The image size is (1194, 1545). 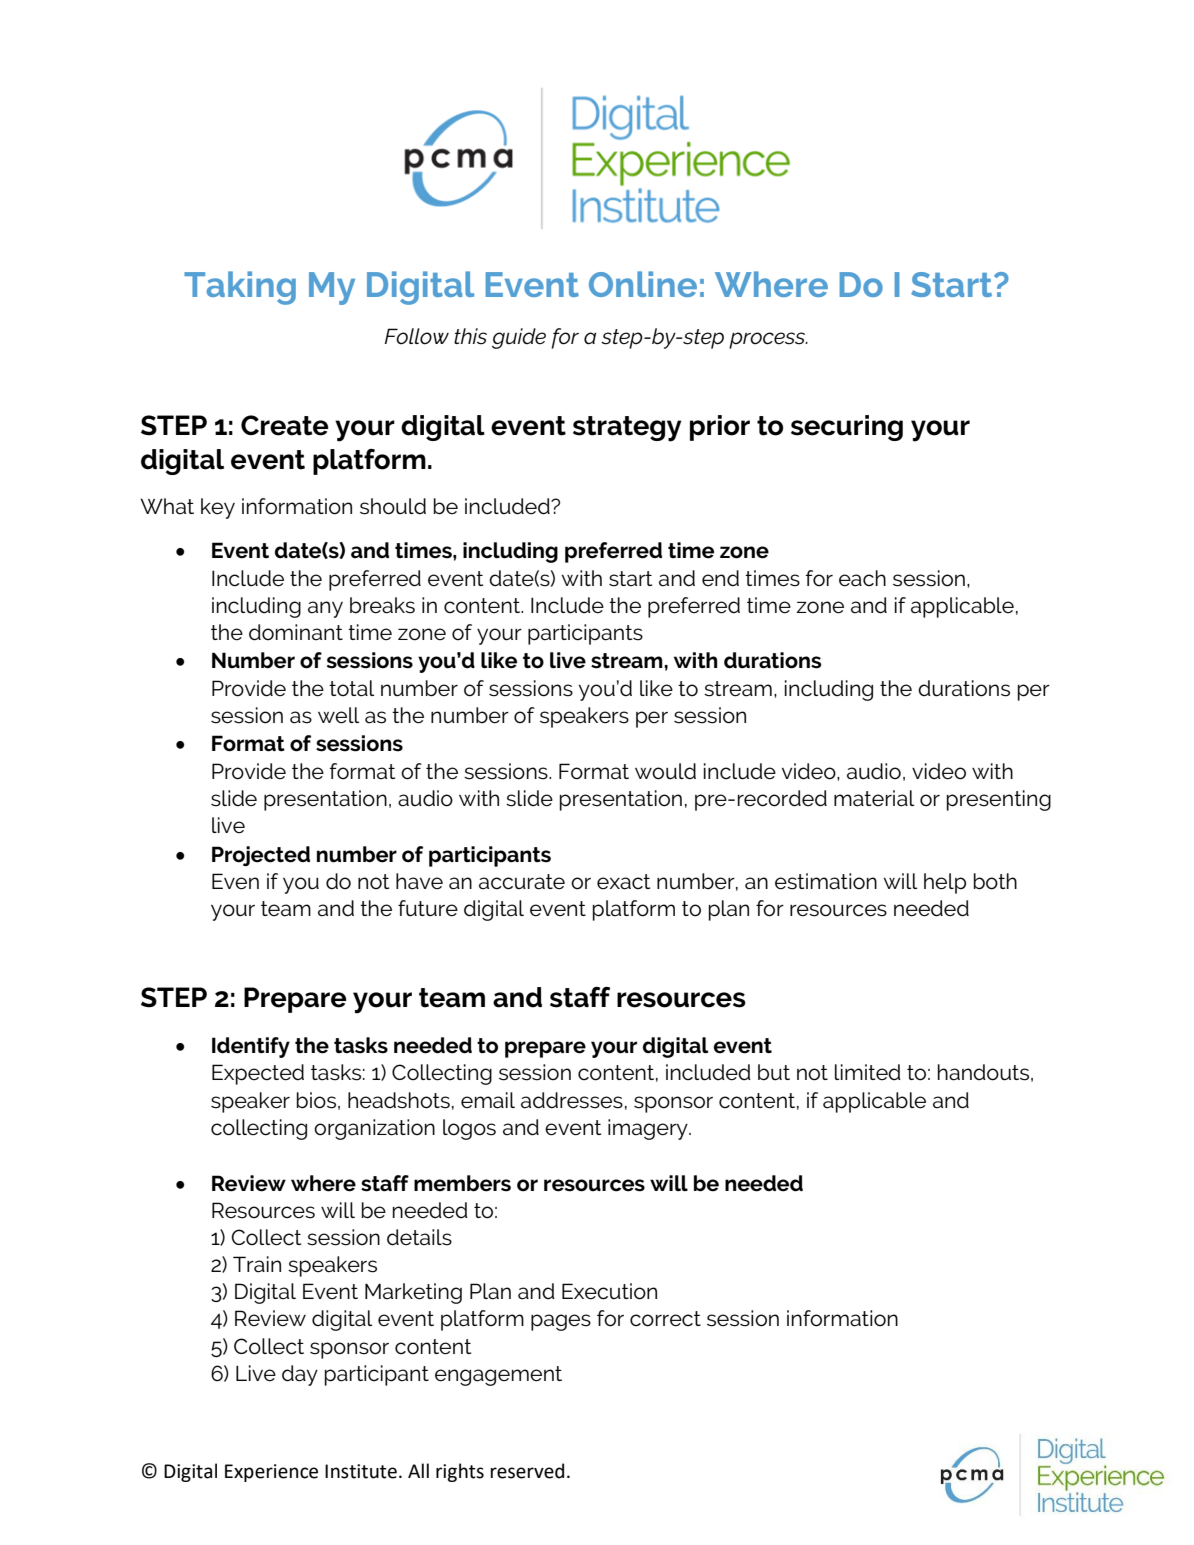 What do you see at coordinates (862, 578) in the screenshot?
I see `each` at bounding box center [862, 578].
